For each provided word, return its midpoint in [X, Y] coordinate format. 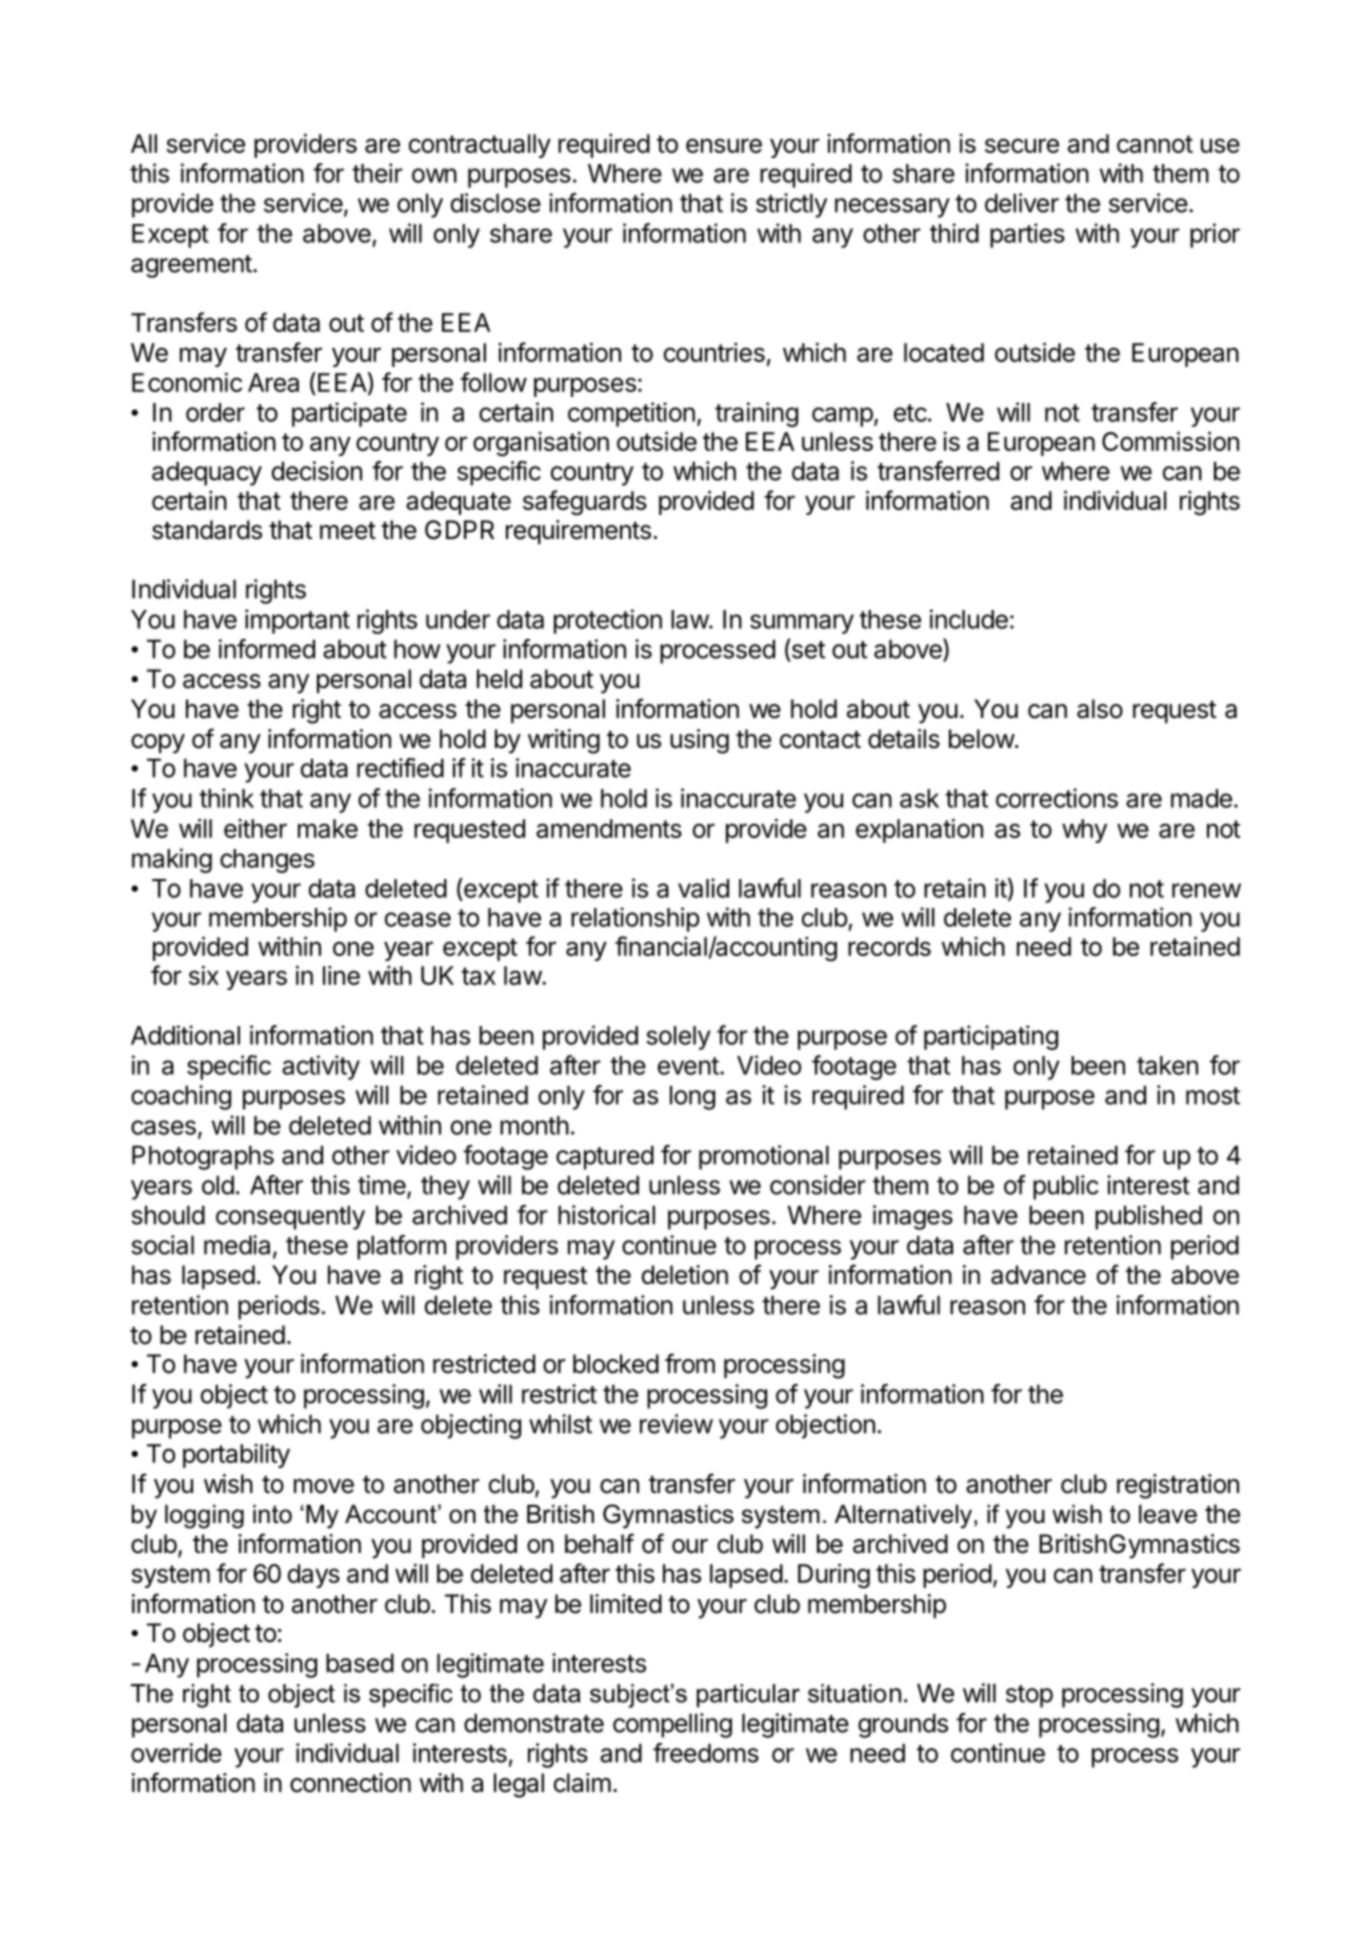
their [377, 173]
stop [1029, 1696]
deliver [1022, 203]
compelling [672, 1725]
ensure [724, 145]
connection [350, 1783]
